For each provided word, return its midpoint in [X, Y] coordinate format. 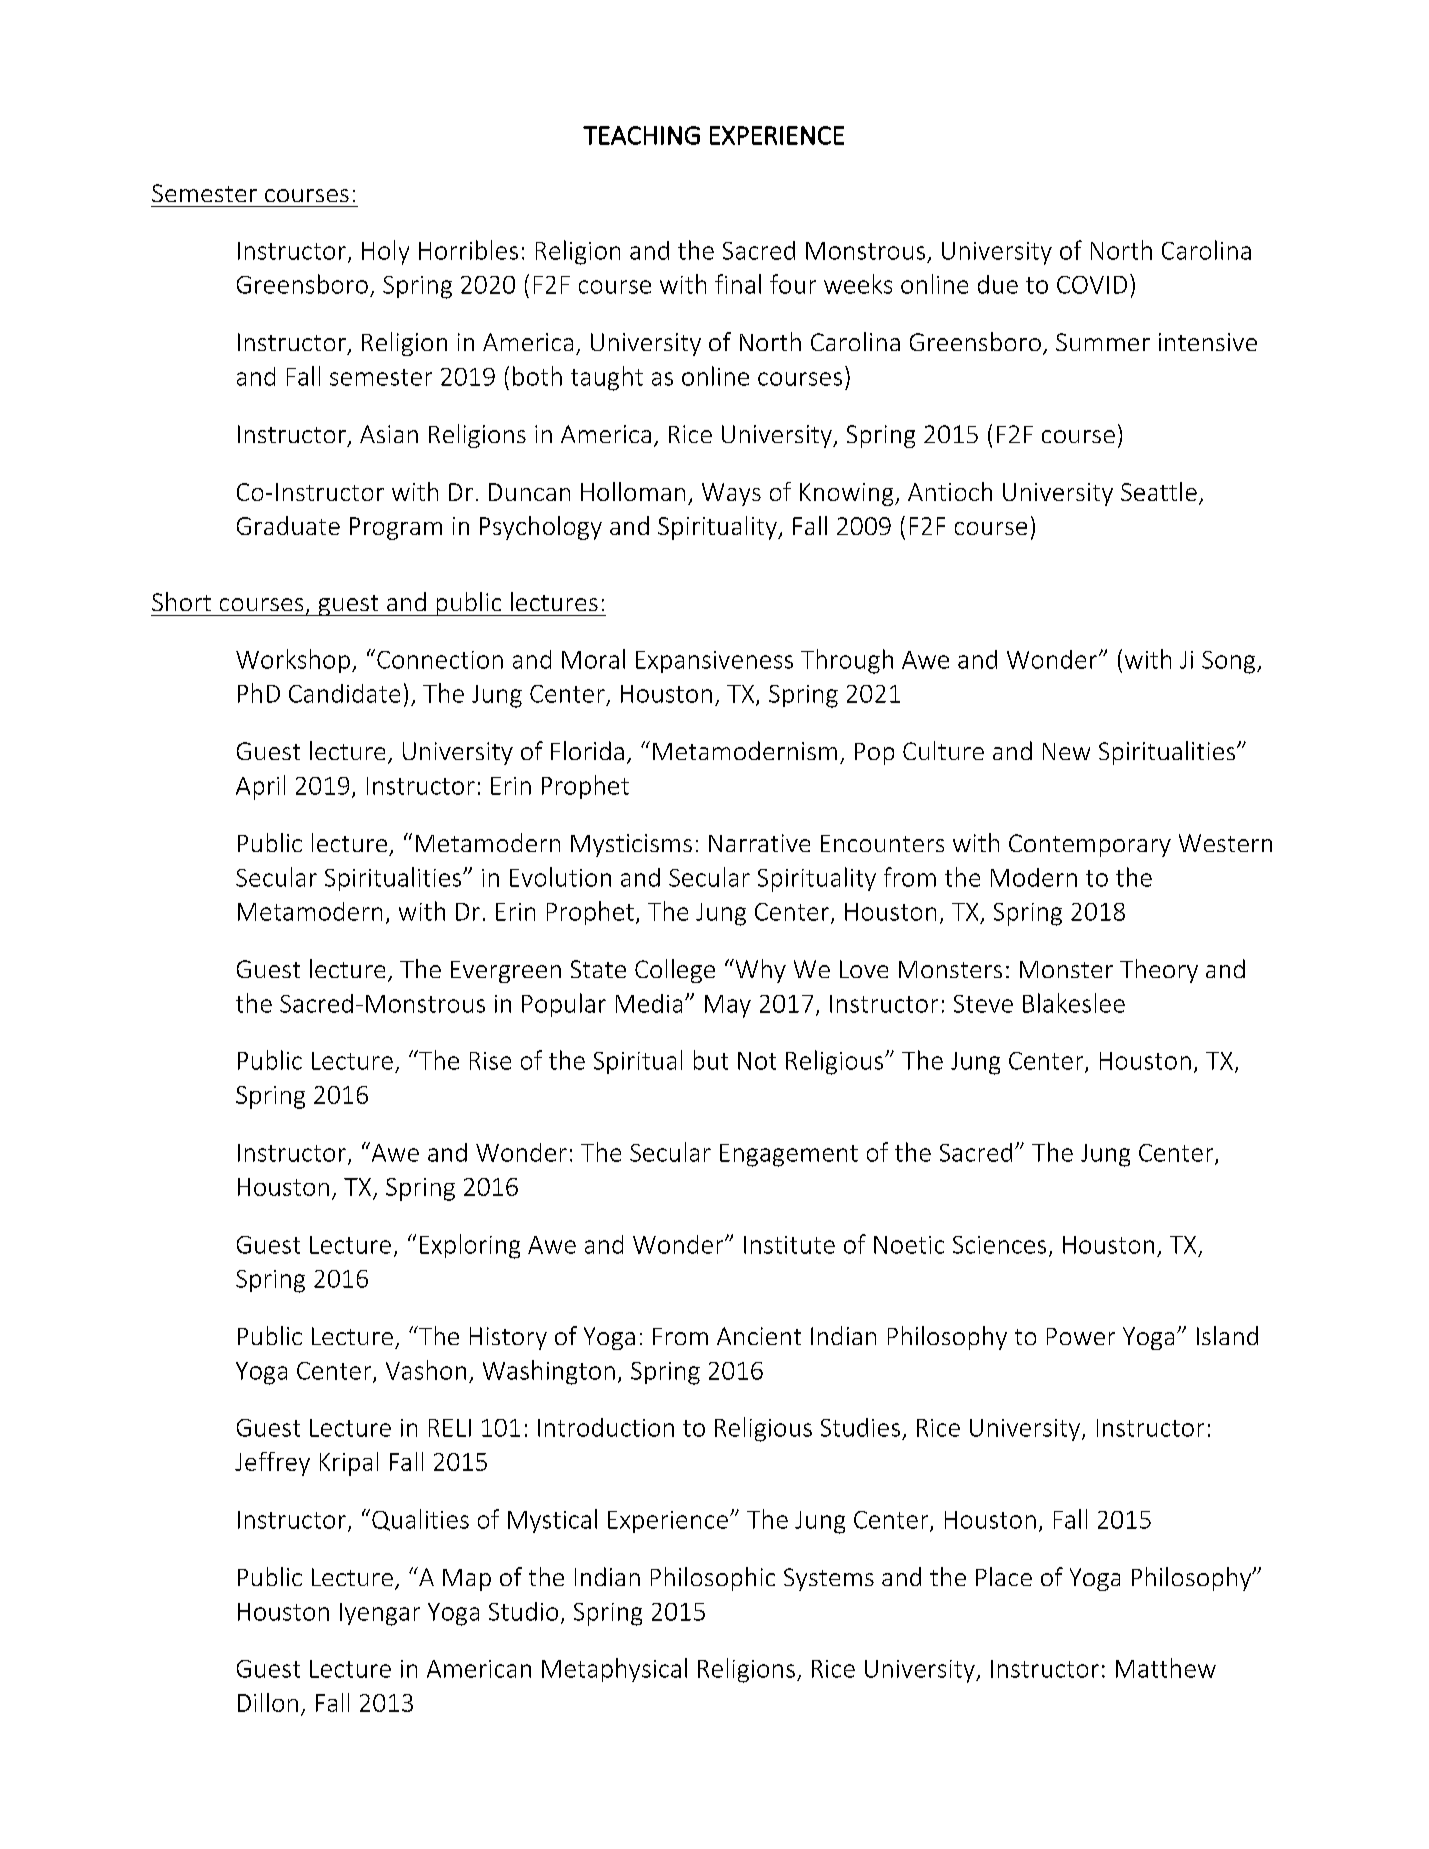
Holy [385, 252]
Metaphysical [614, 1670]
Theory [1159, 971]
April [260, 787]
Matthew [1166, 1668]
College [675, 971]
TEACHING [641, 135]
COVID [1092, 285]
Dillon [268, 1702]
